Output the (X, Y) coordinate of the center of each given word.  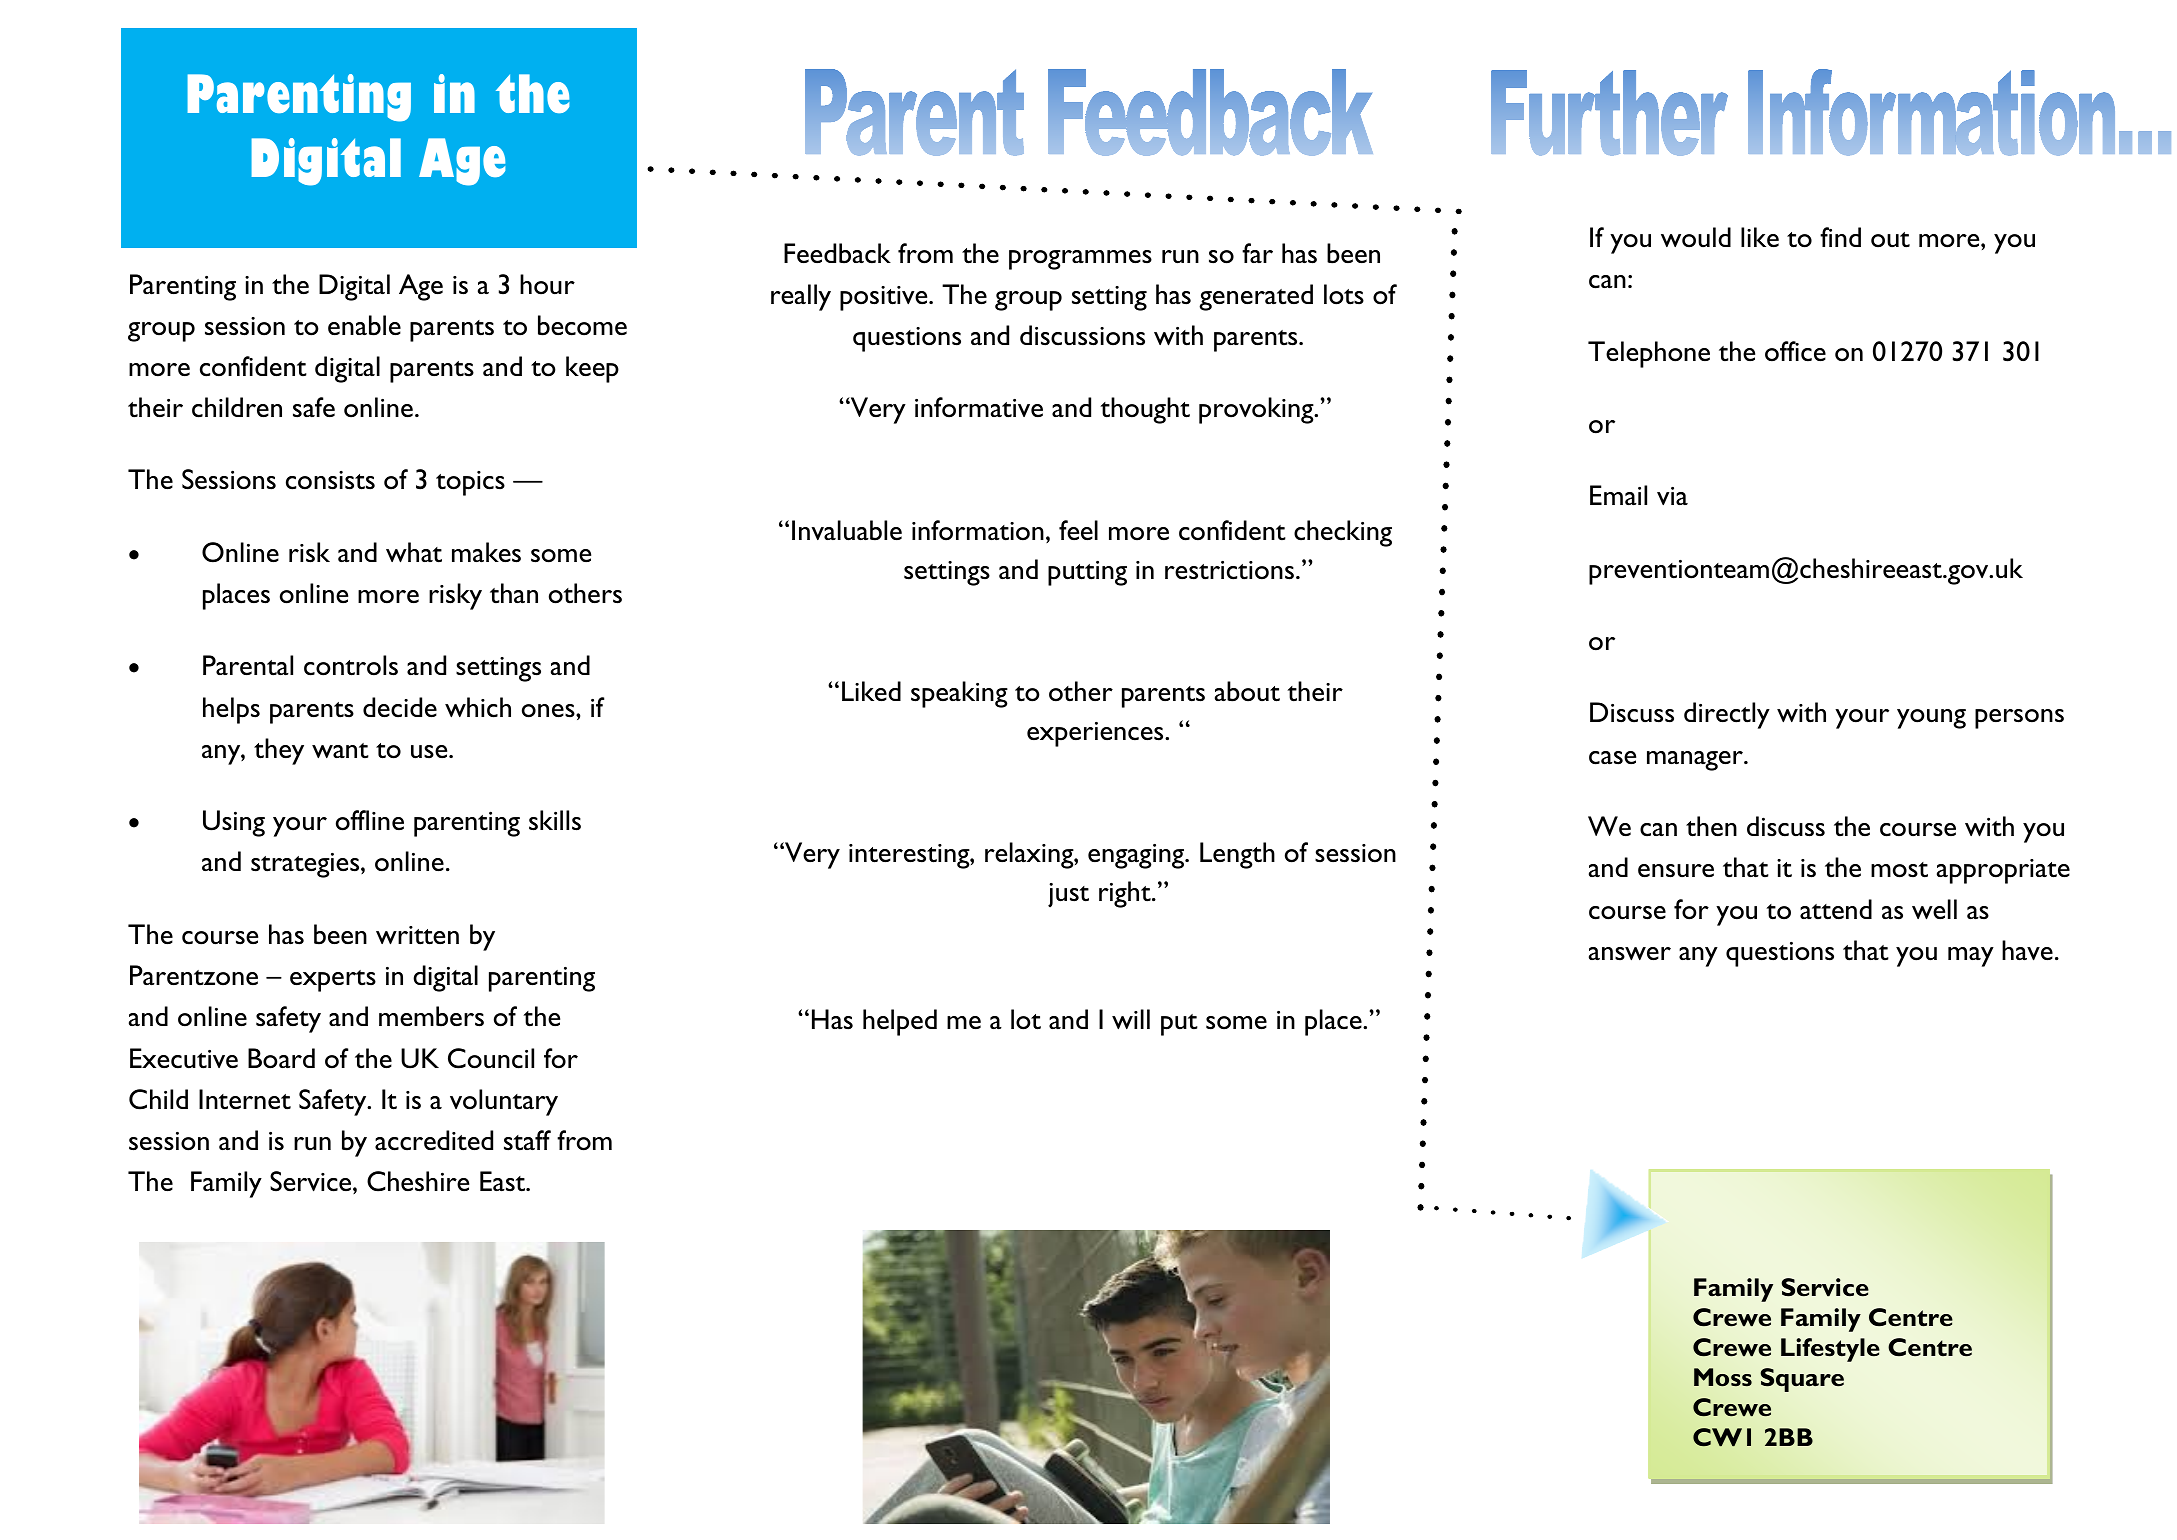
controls (351, 665)
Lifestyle (1830, 1350)
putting (1087, 573)
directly (1727, 715)
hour (547, 284)
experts (333, 981)
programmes (1080, 260)
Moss (1723, 1377)
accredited (434, 1140)
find (1840, 237)
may (1971, 957)
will (1131, 1019)
